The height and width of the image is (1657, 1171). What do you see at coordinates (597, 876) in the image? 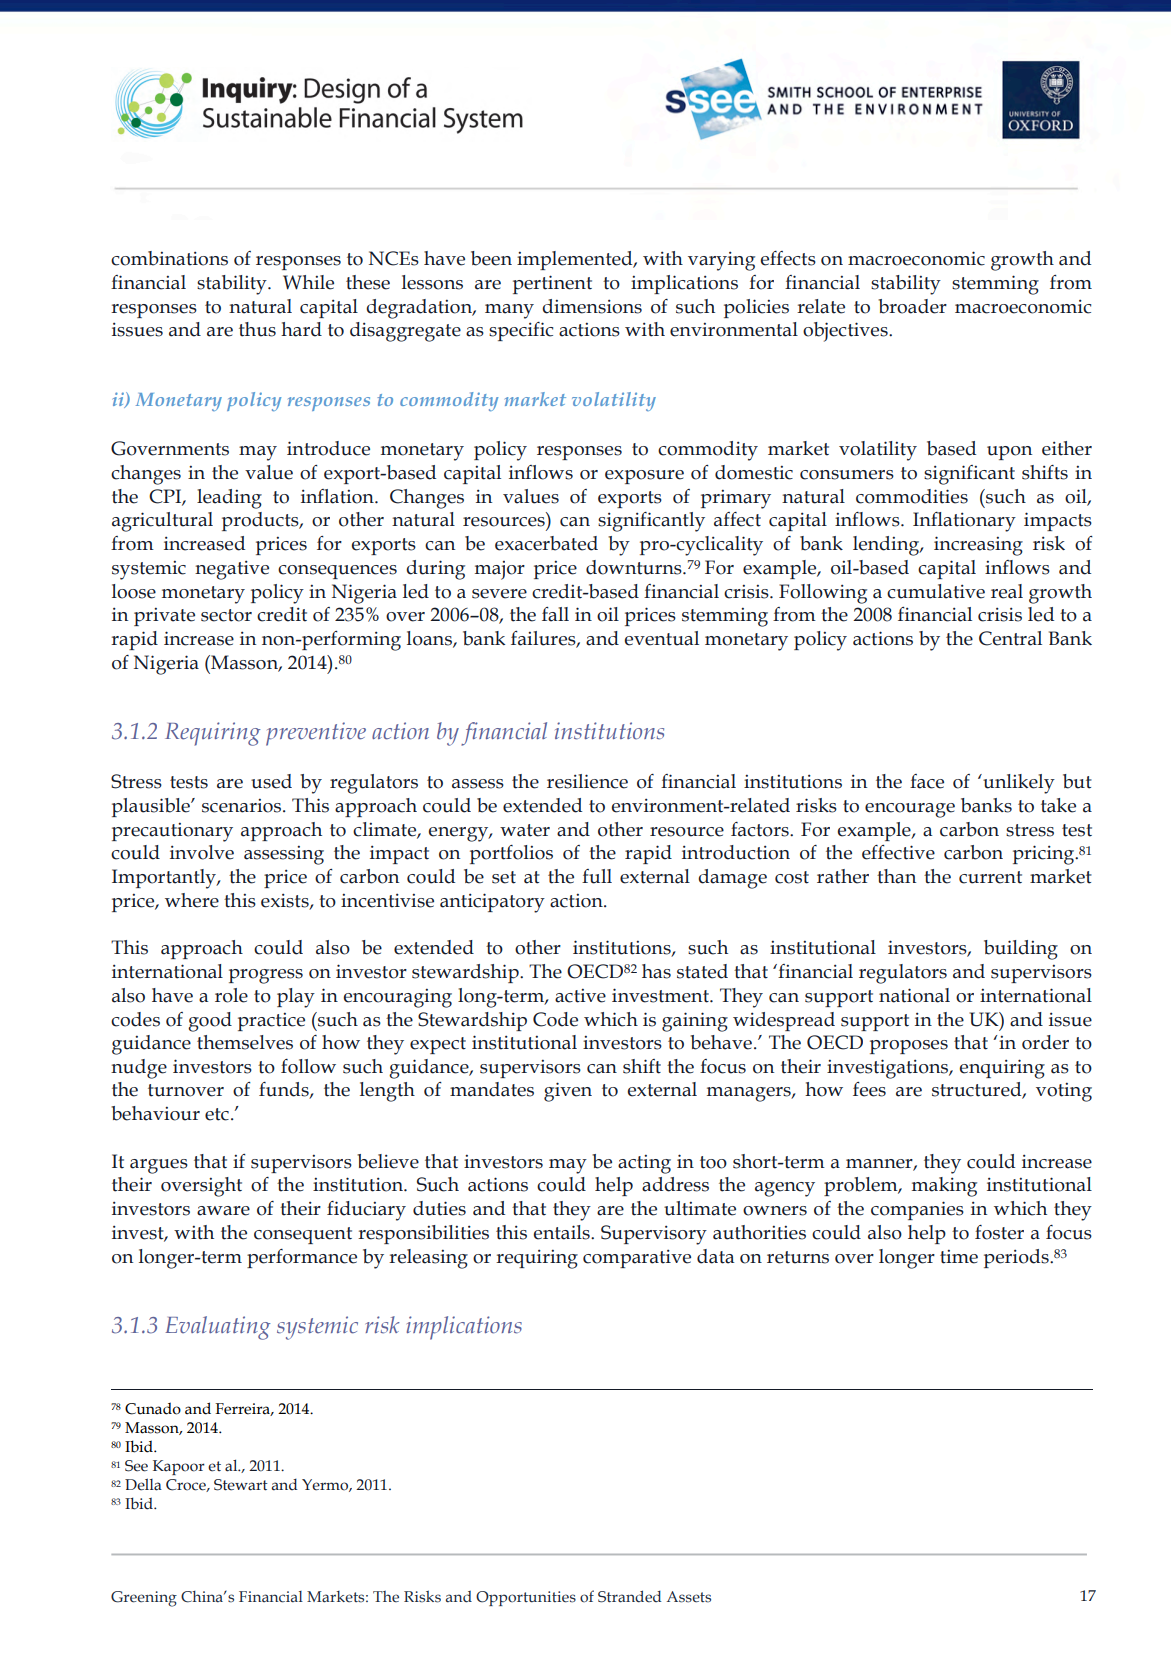
I see `full` at bounding box center [597, 876].
